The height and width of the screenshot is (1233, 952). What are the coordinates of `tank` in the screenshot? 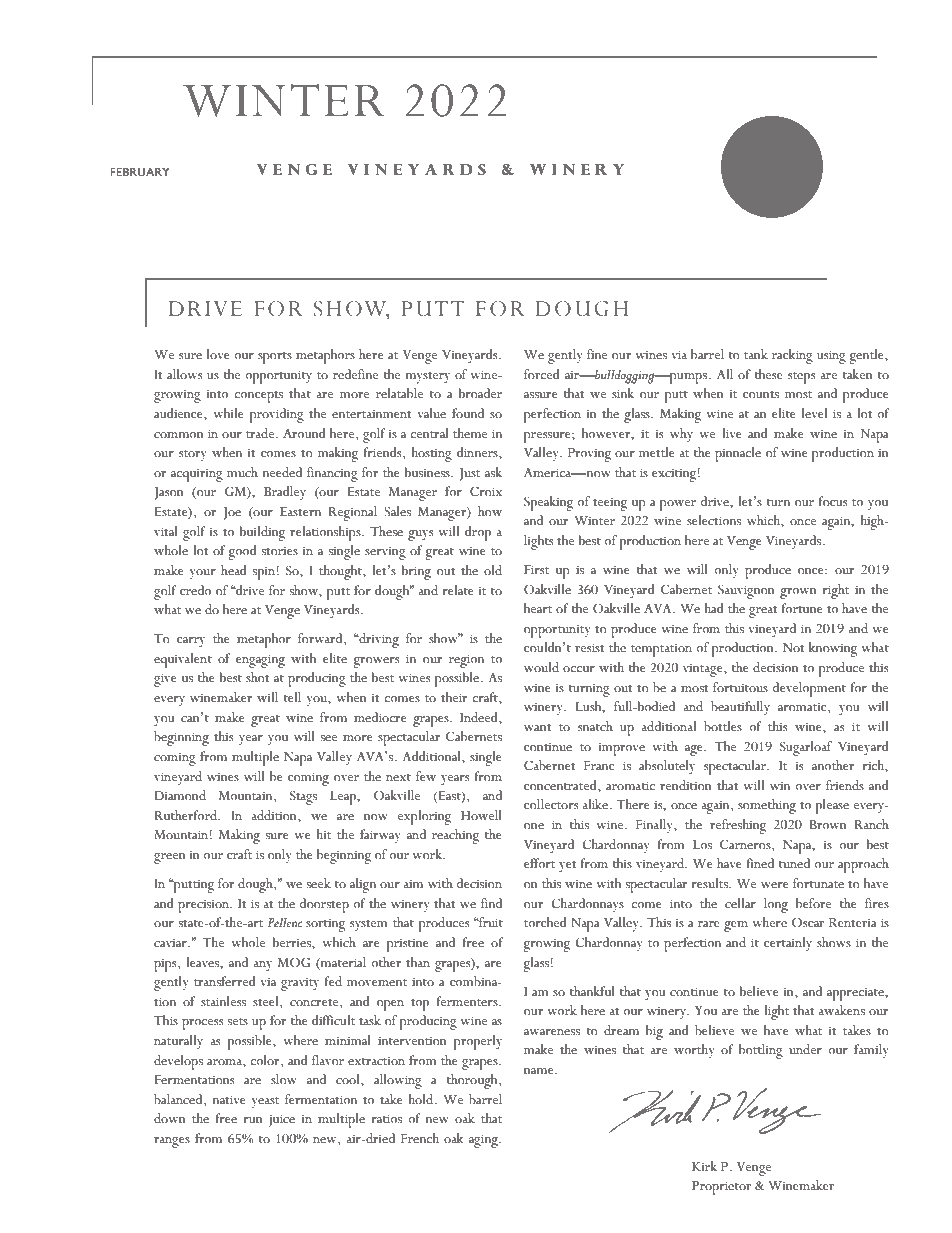 It's located at (756, 354).
